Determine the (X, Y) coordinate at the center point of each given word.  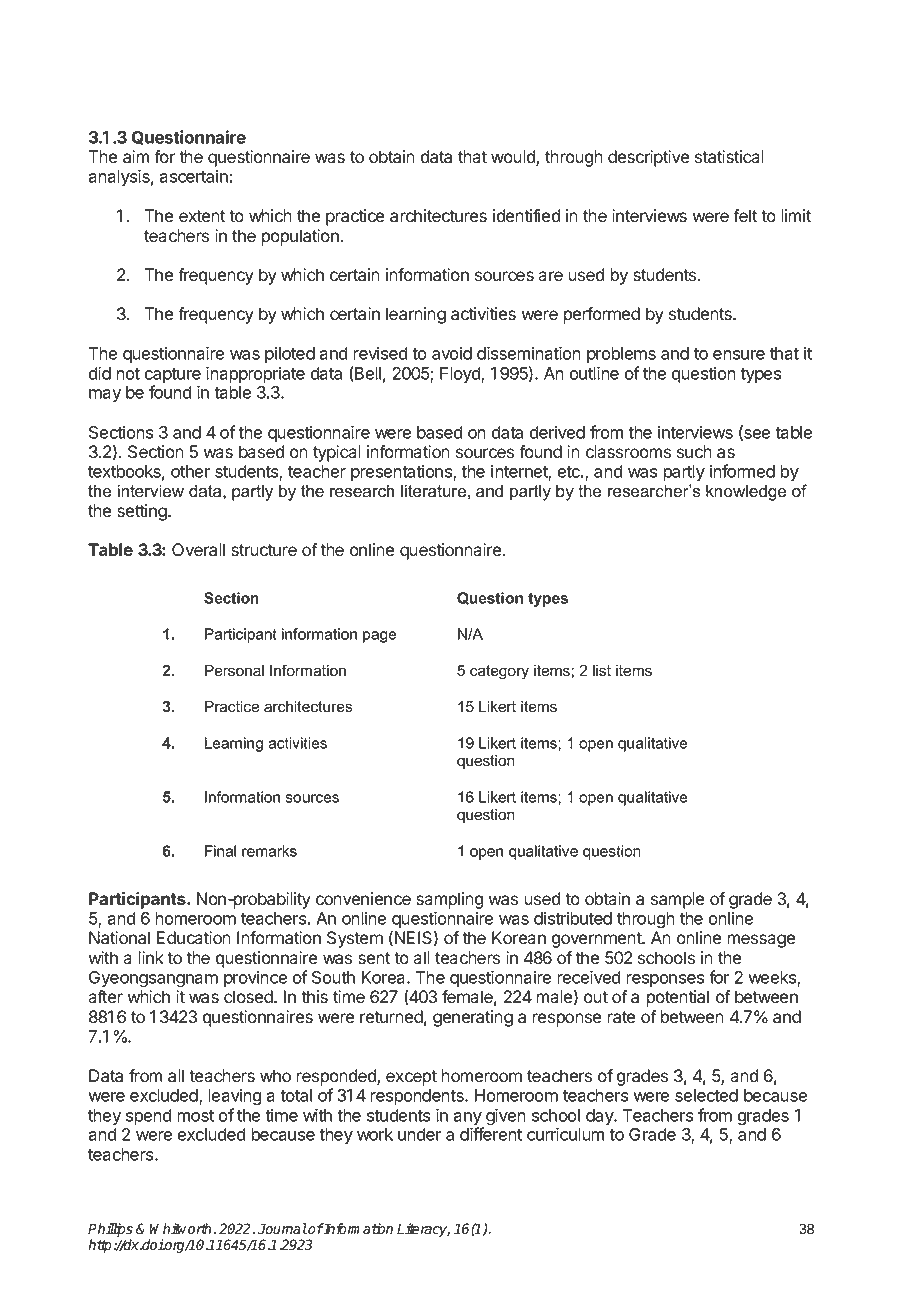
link (151, 957)
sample (677, 900)
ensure (739, 355)
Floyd (461, 375)
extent (202, 216)
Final (220, 851)
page (379, 637)
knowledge (746, 492)
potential (677, 998)
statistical (729, 157)
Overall (198, 550)
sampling (450, 900)
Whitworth (180, 1229)
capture (173, 377)
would (514, 158)
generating (473, 1018)
